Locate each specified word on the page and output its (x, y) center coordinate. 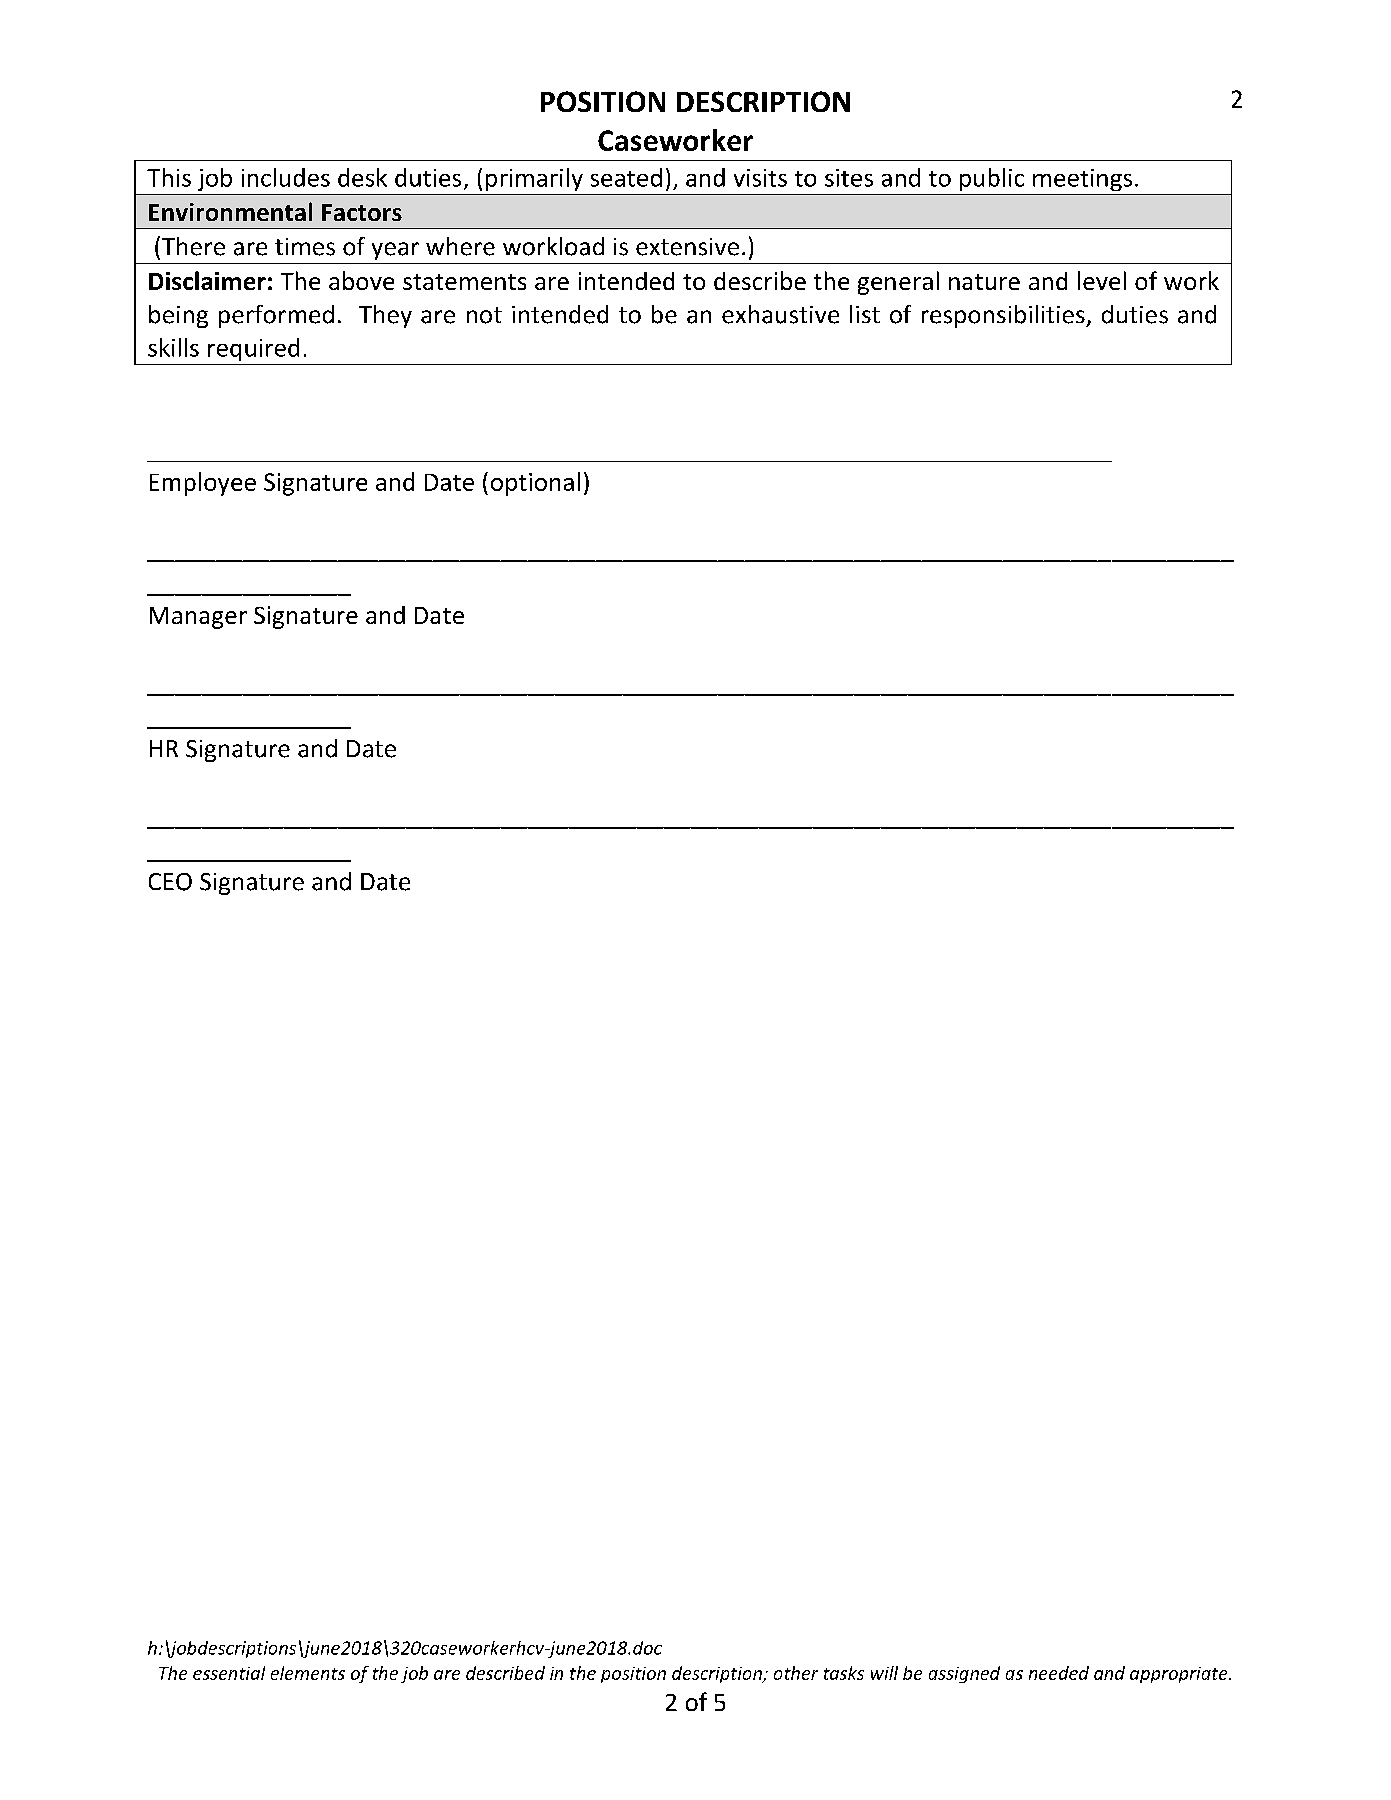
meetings (1082, 180)
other (796, 1673)
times (305, 247)
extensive (687, 247)
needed (1059, 1673)
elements (308, 1673)
